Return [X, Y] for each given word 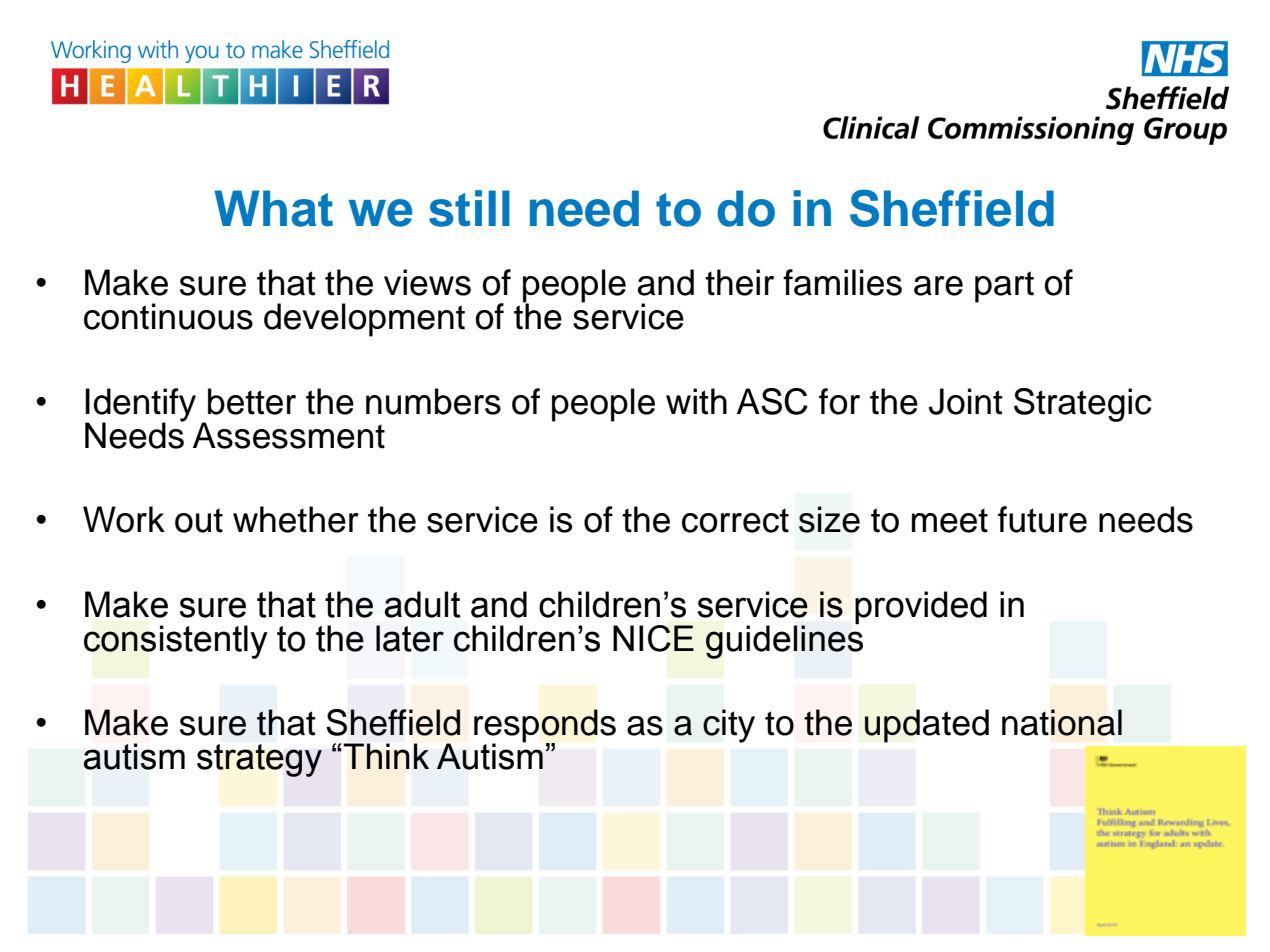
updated [927, 726]
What [273, 208]
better [252, 401]
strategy [259, 760]
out [199, 520]
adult [423, 604]
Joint [966, 401]
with [696, 401]
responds [545, 727]
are [938, 286]
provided [921, 608]
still [469, 208]
